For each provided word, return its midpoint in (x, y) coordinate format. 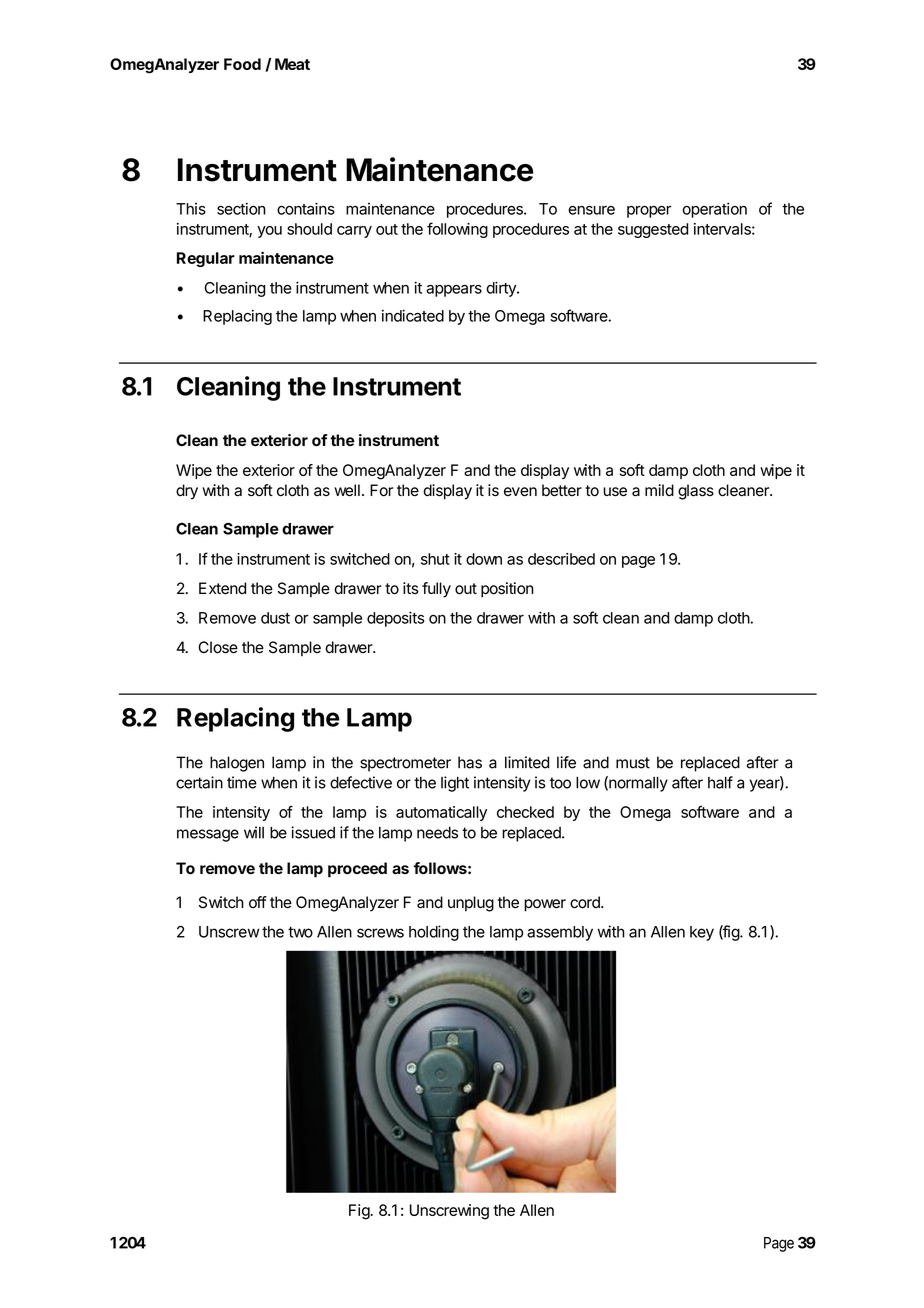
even (520, 492)
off (258, 902)
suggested (653, 230)
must (633, 763)
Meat (292, 64)
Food (242, 64)
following (457, 230)
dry (187, 492)
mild (659, 490)
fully (436, 590)
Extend (222, 588)
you (269, 232)
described (561, 559)
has (470, 762)
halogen (237, 764)
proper (649, 211)
